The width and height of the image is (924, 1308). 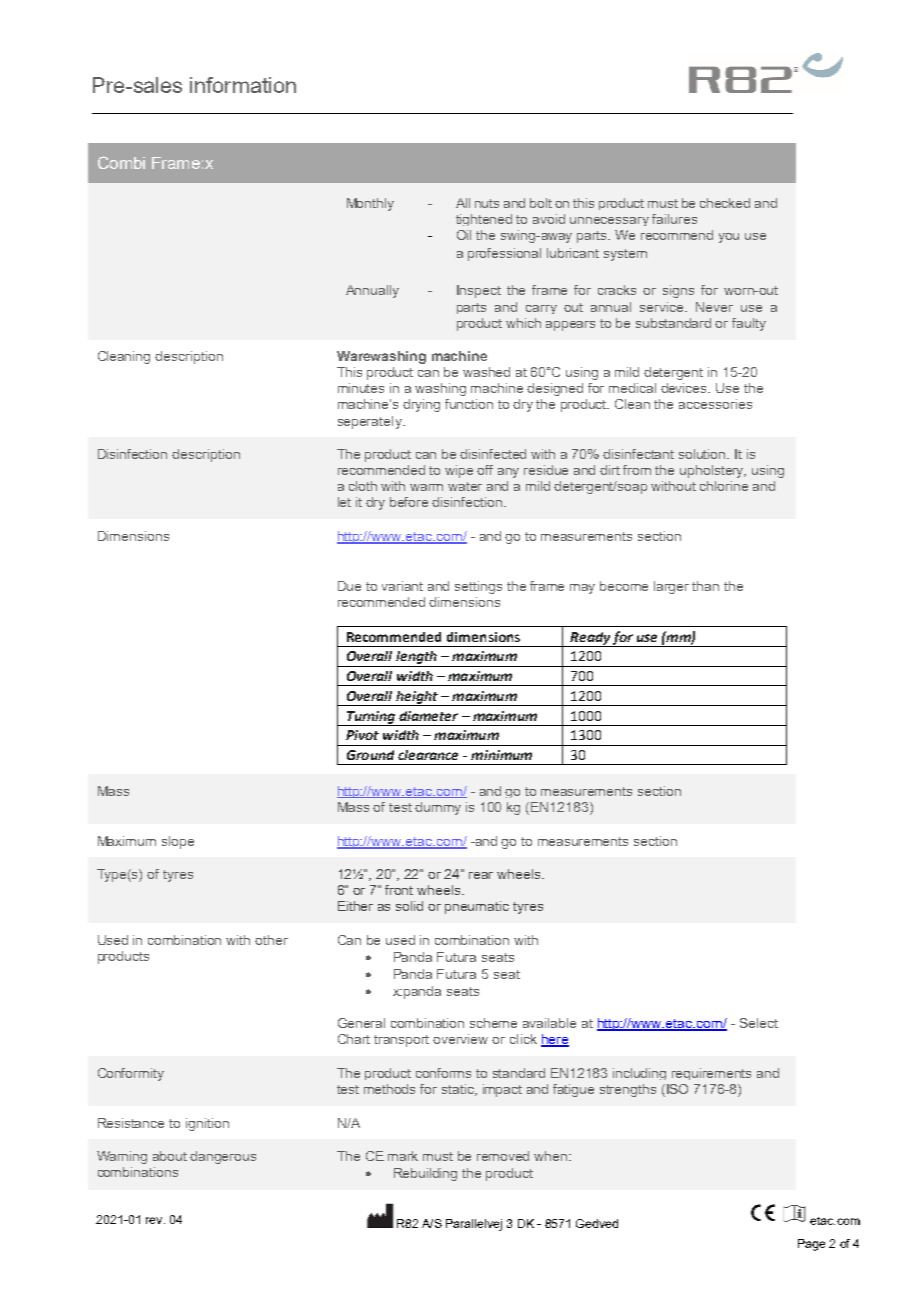 What do you see at coordinates (344, 502) in the image?
I see `let` at bounding box center [344, 502].
